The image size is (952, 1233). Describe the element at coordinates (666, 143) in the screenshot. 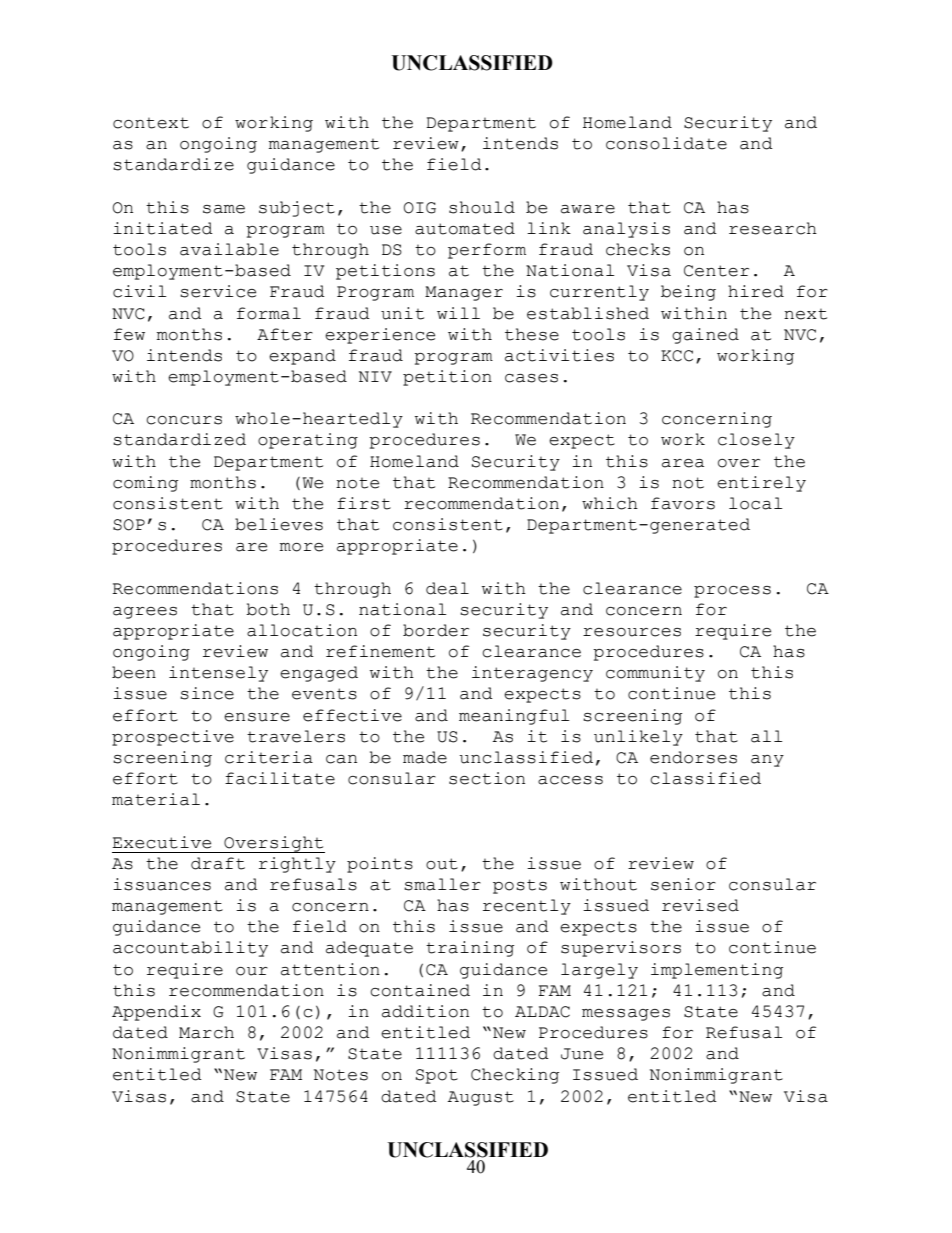

I see `consolidate` at that location.
